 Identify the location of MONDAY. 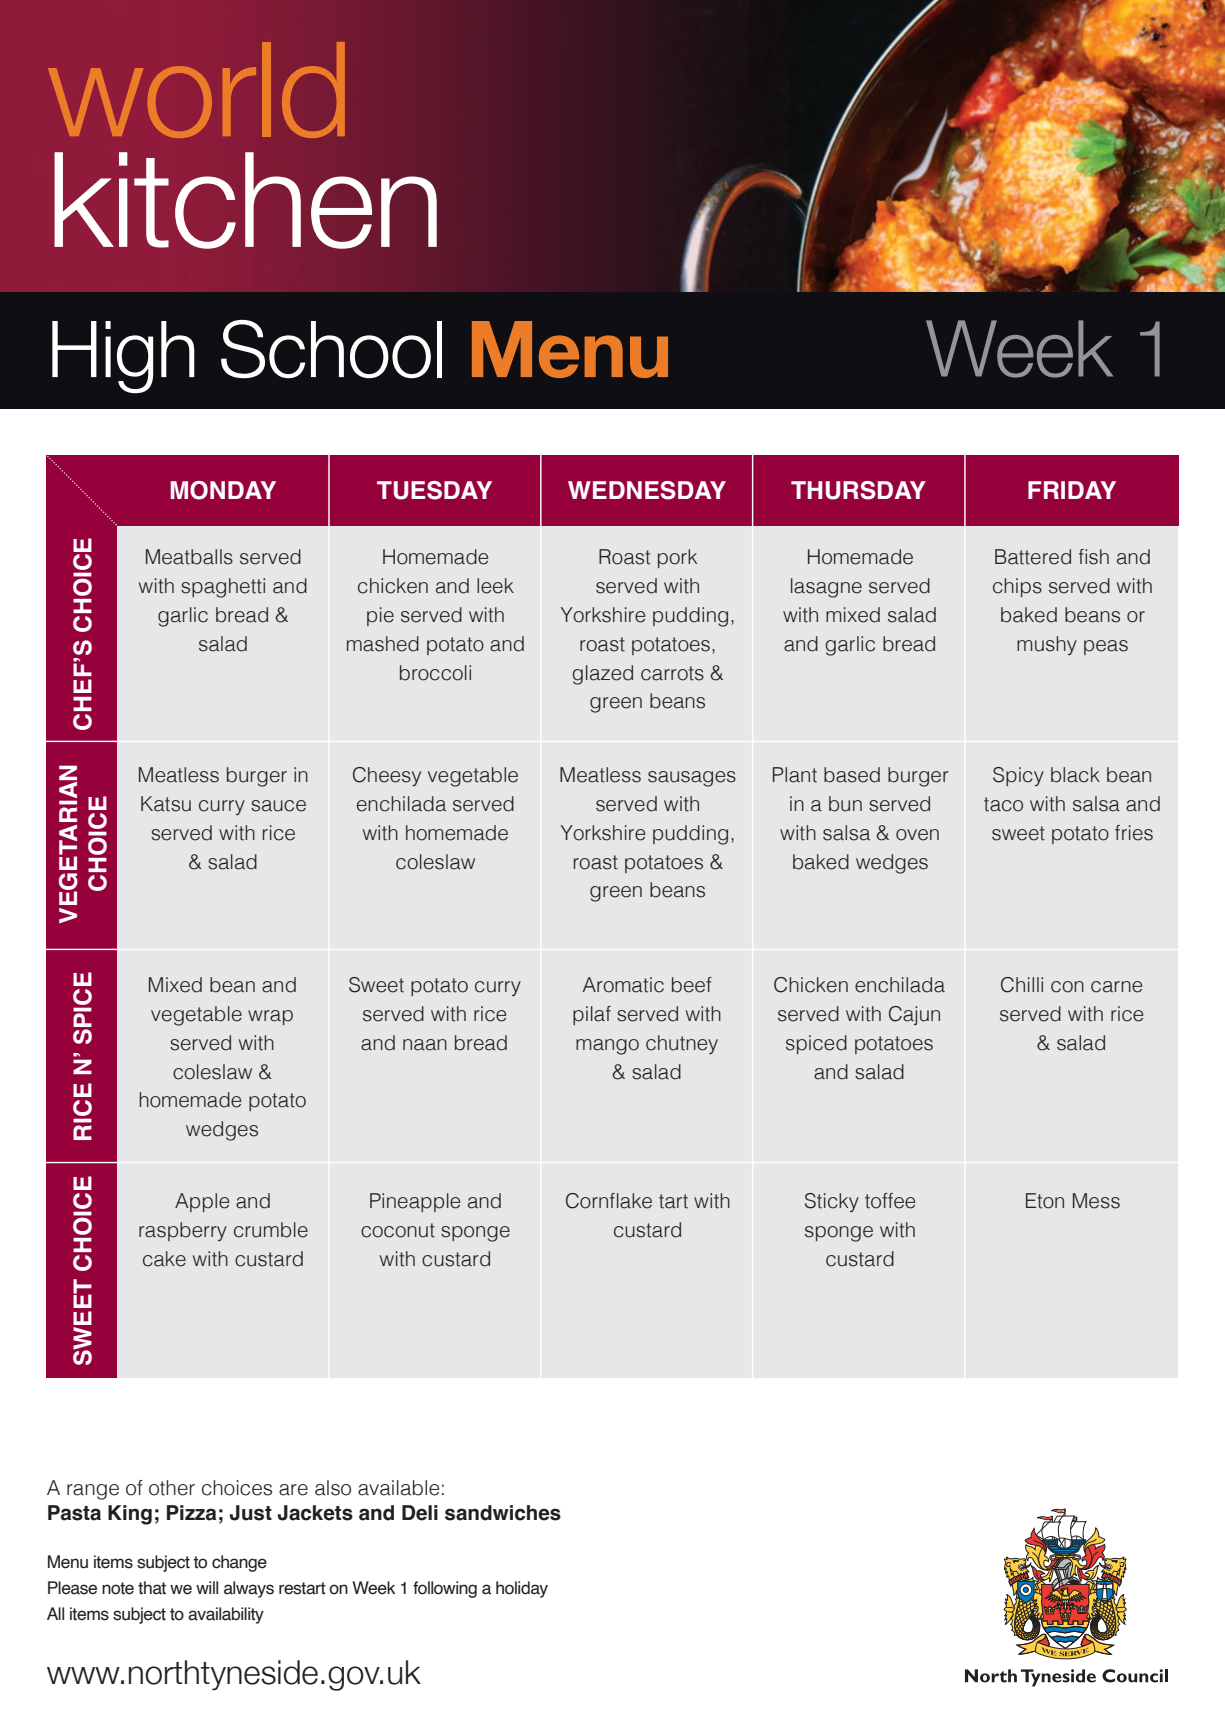
(223, 490).
